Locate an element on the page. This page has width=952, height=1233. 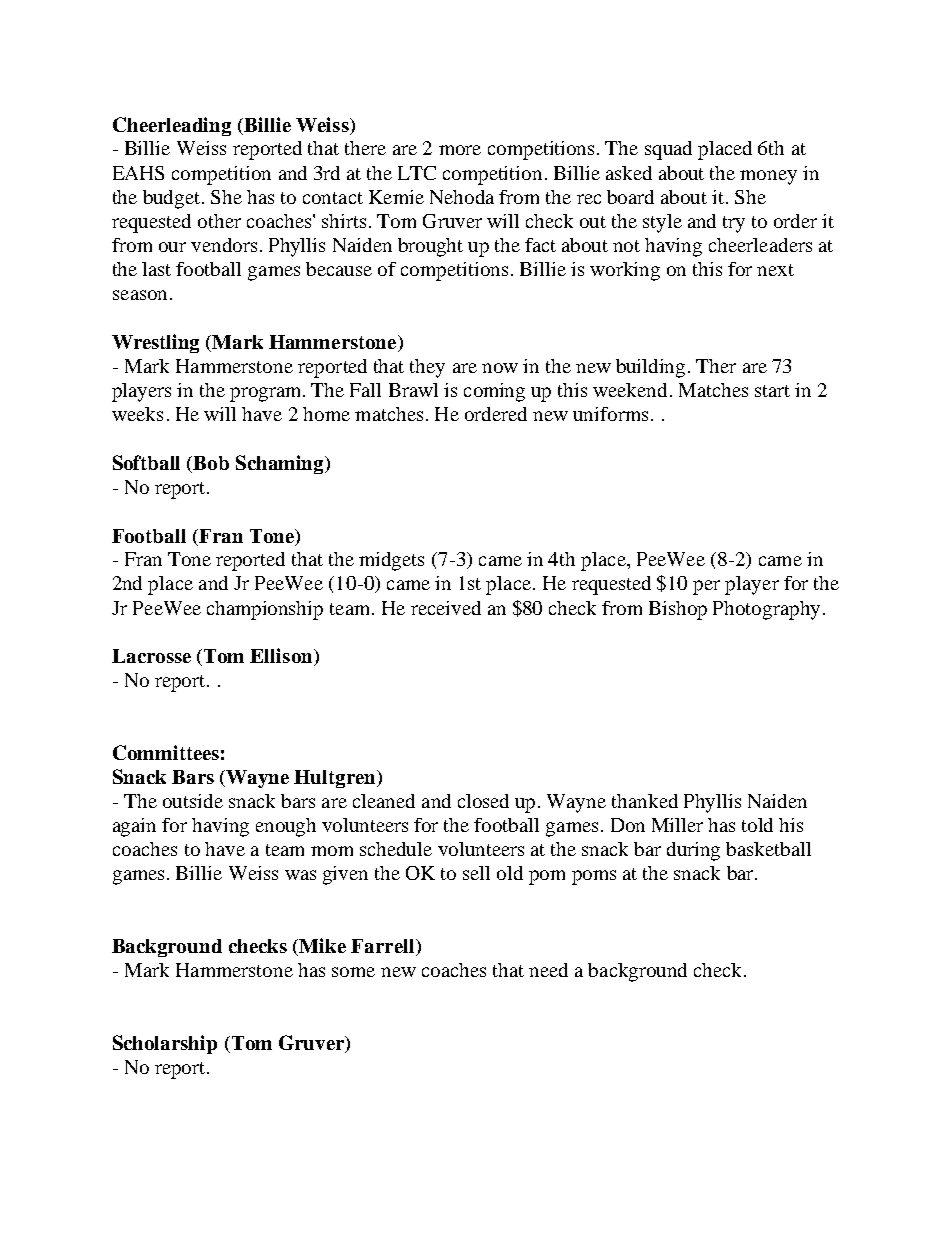
Committees is located at coordinates (166, 752).
